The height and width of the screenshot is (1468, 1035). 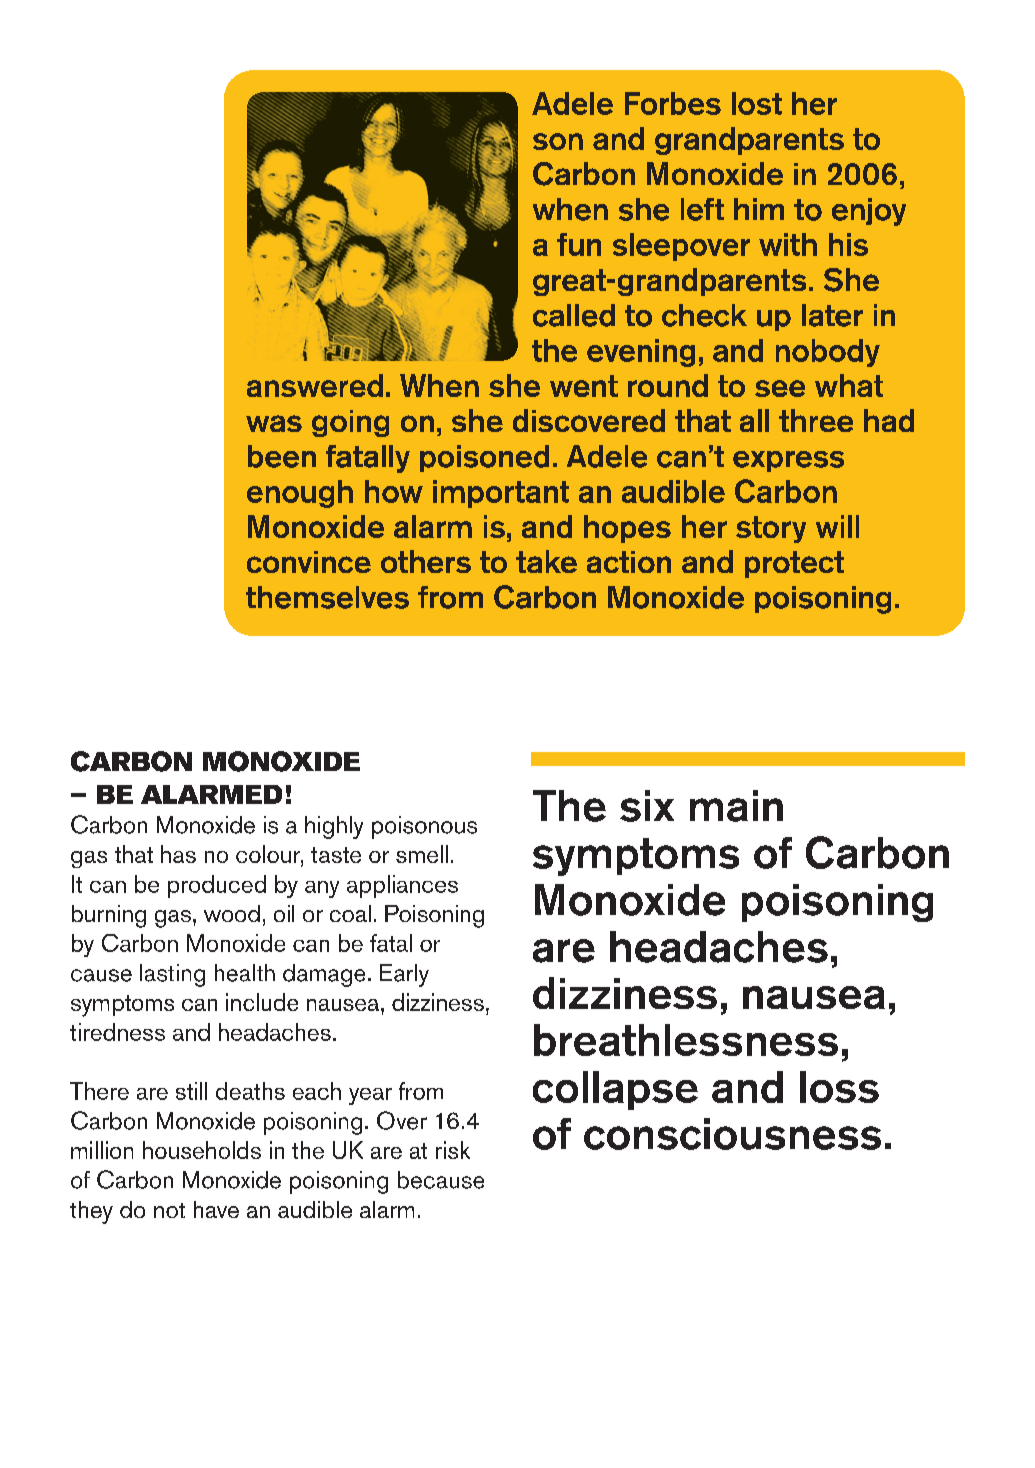 I want to click on answered, so click(x=315, y=385).
